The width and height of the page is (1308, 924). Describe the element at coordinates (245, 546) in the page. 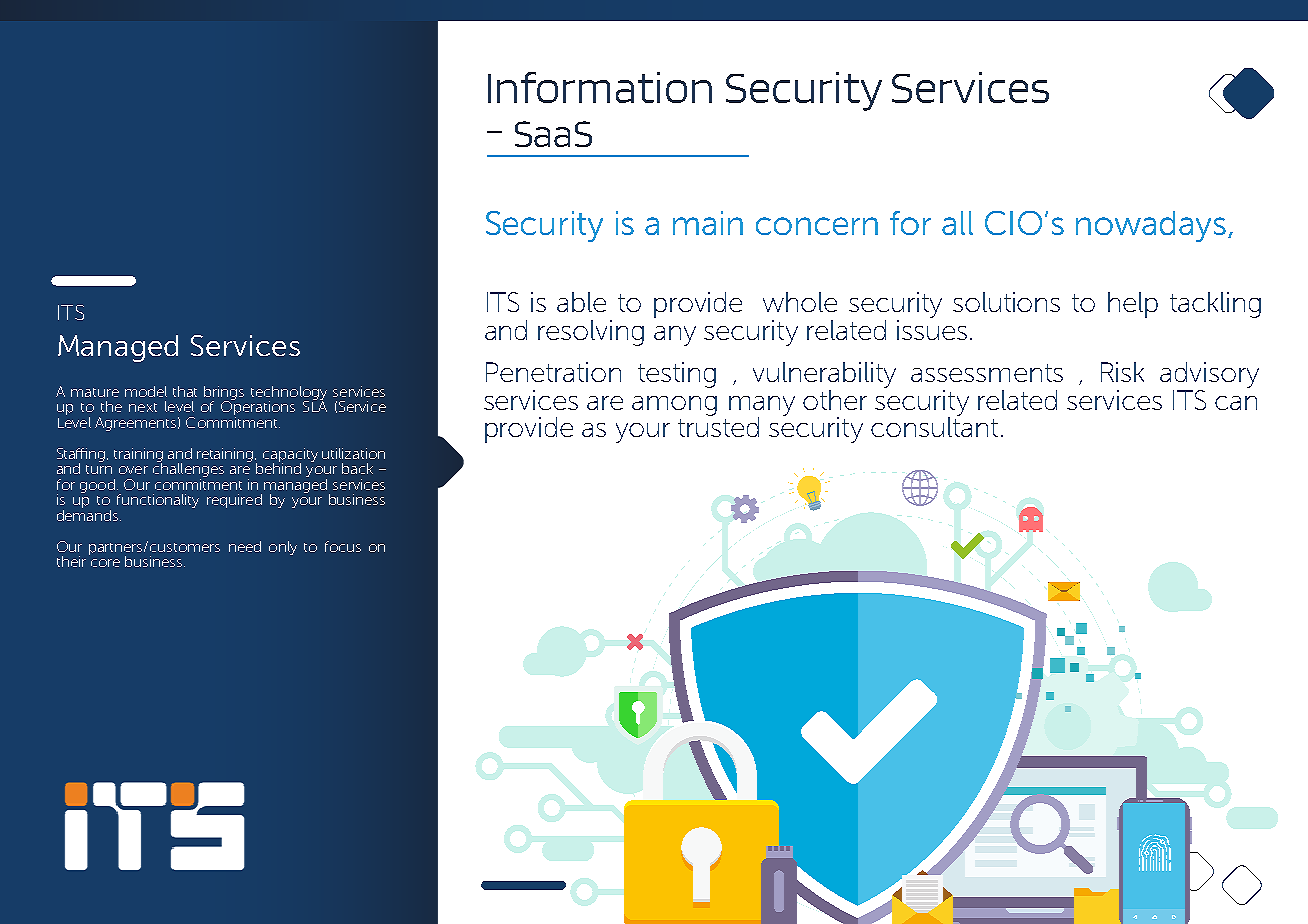

I see `need` at that location.
